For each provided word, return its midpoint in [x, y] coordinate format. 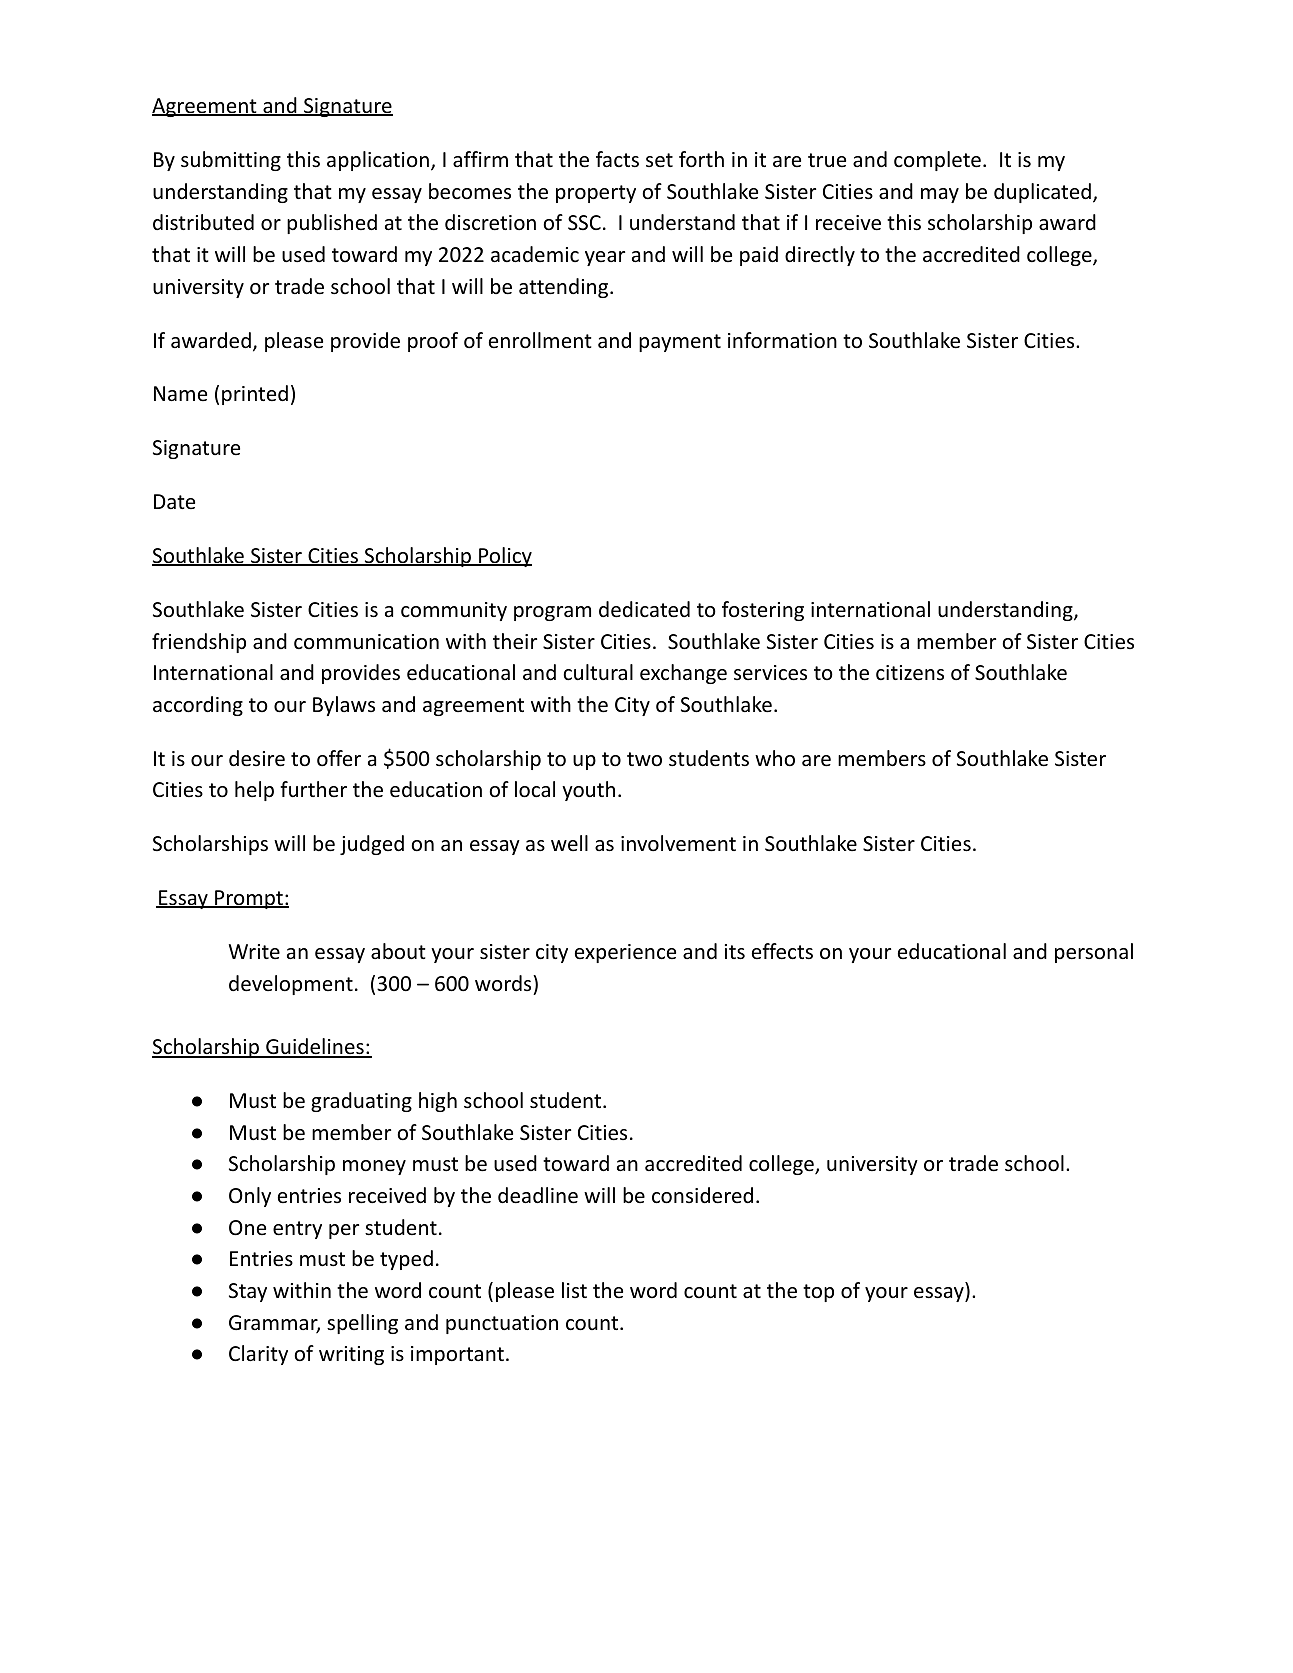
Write [254, 951]
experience [625, 953]
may [940, 195]
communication [366, 642]
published [332, 224]
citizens [910, 673]
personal [1094, 953]
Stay [248, 1292]
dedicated [644, 609]
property [596, 194]
